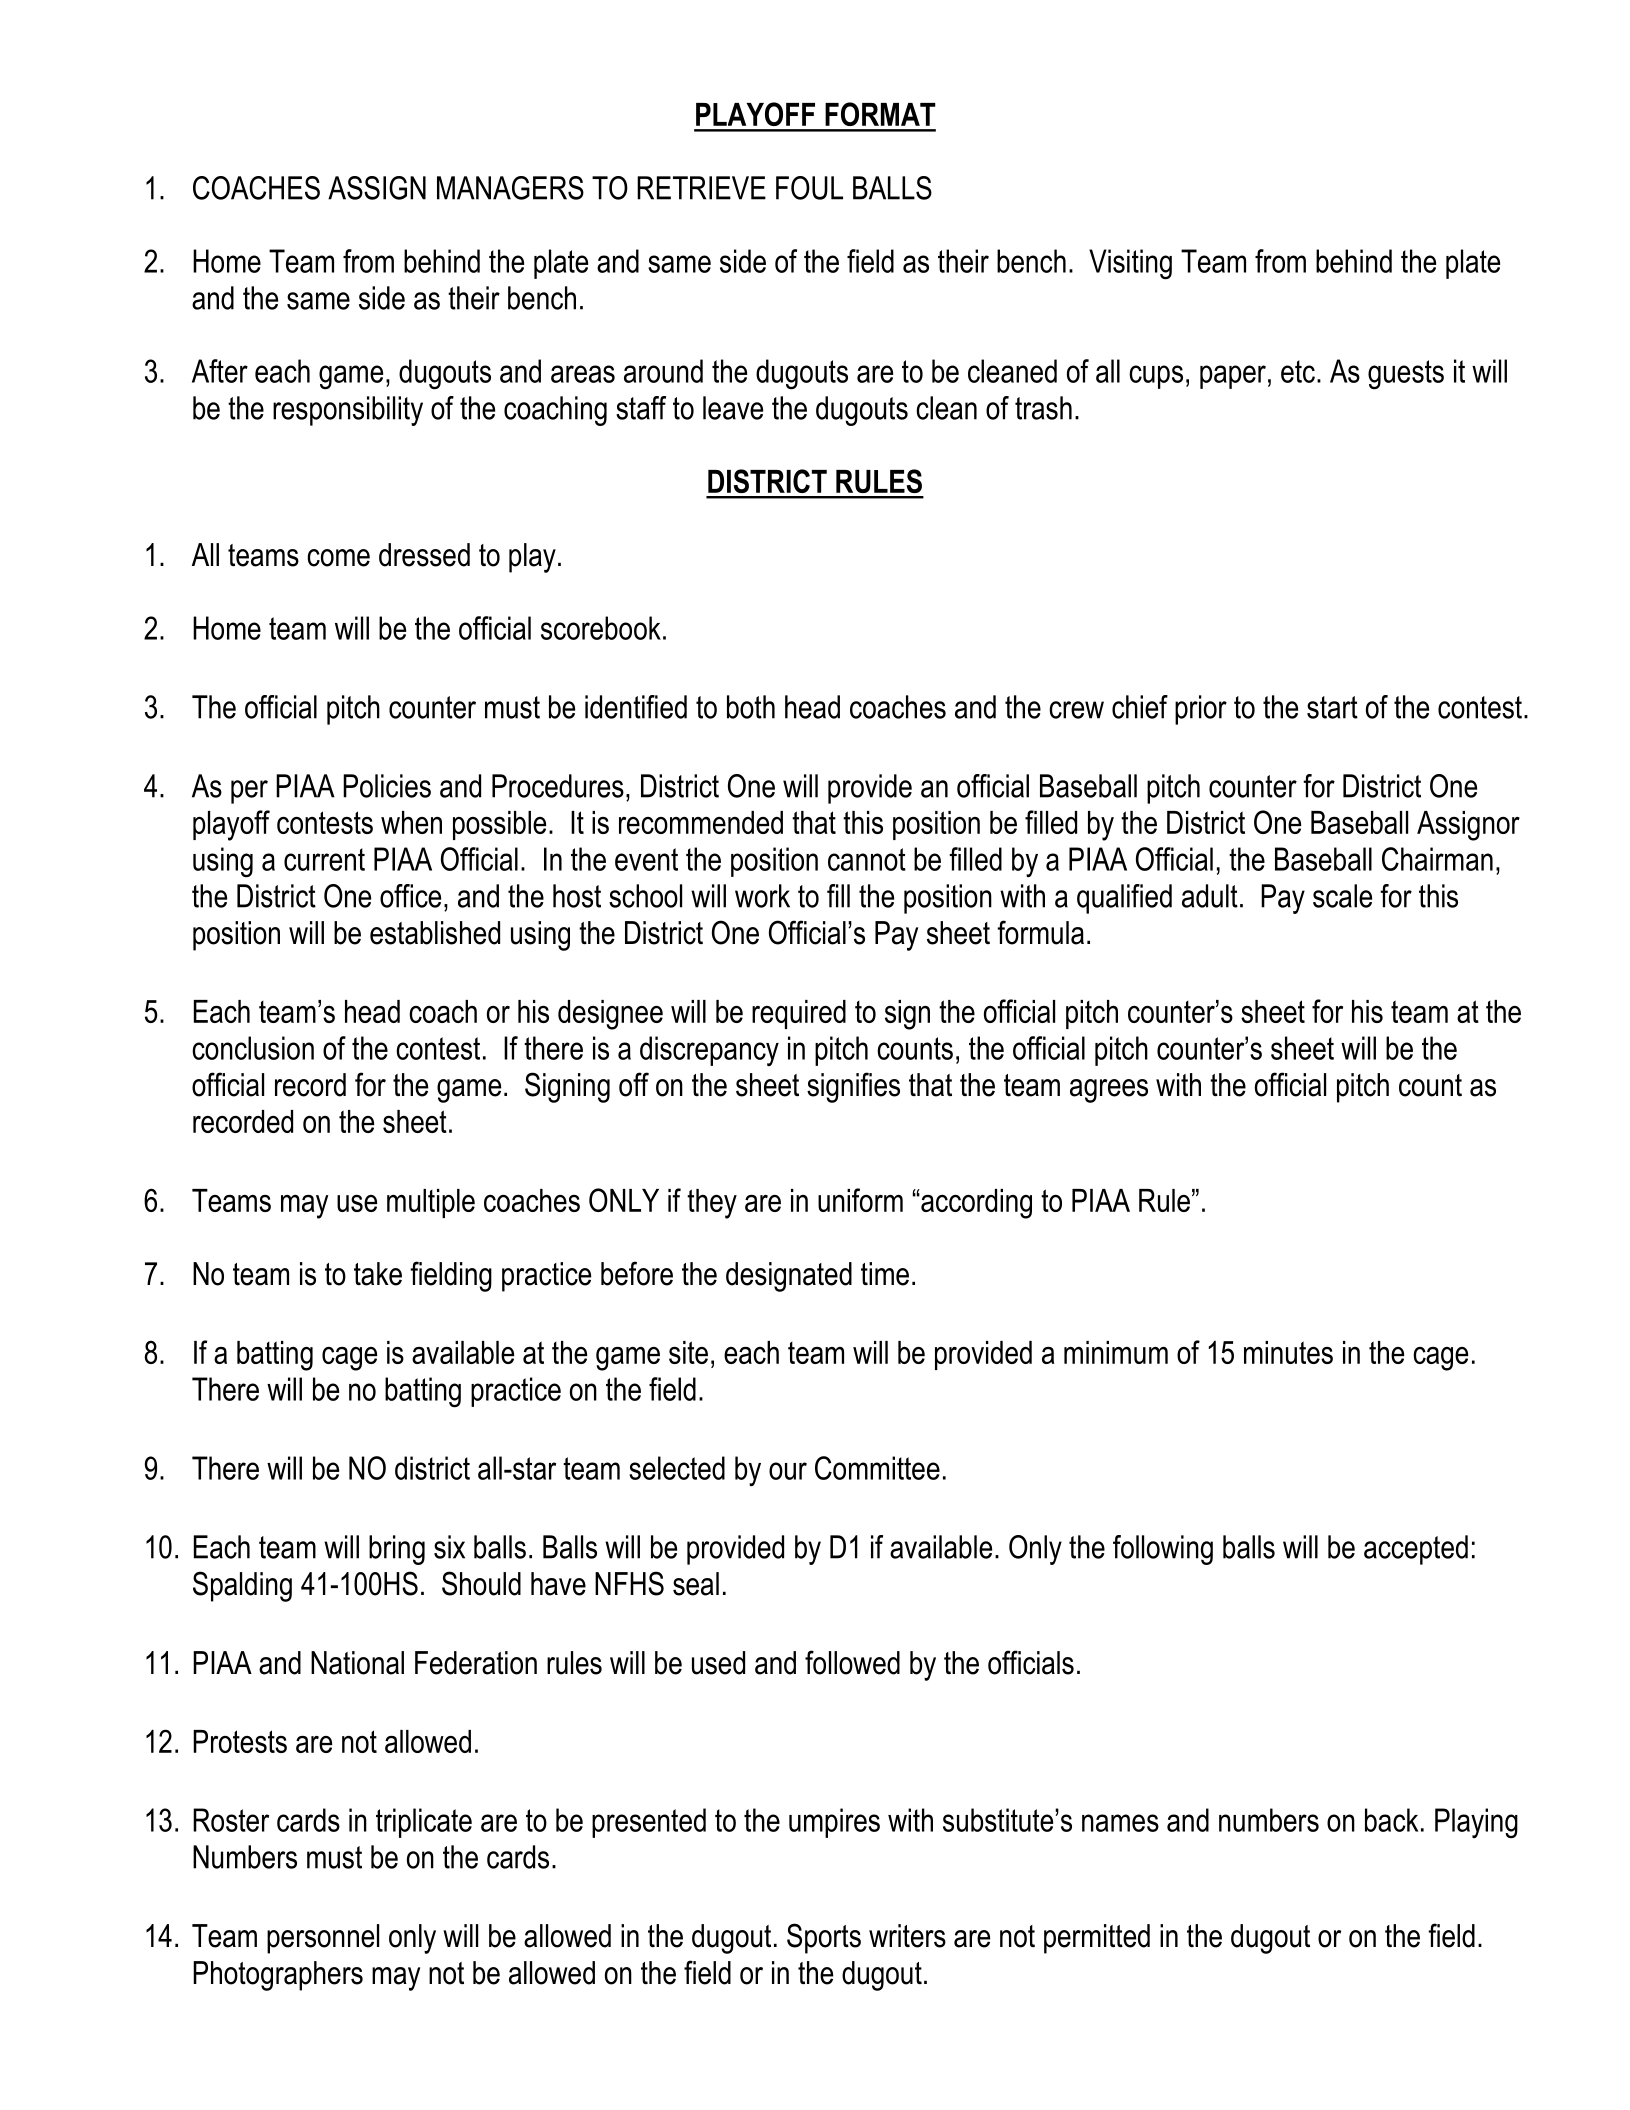 The width and height of the image is (1630, 2110). I want to click on personnel, so click(323, 1939).
